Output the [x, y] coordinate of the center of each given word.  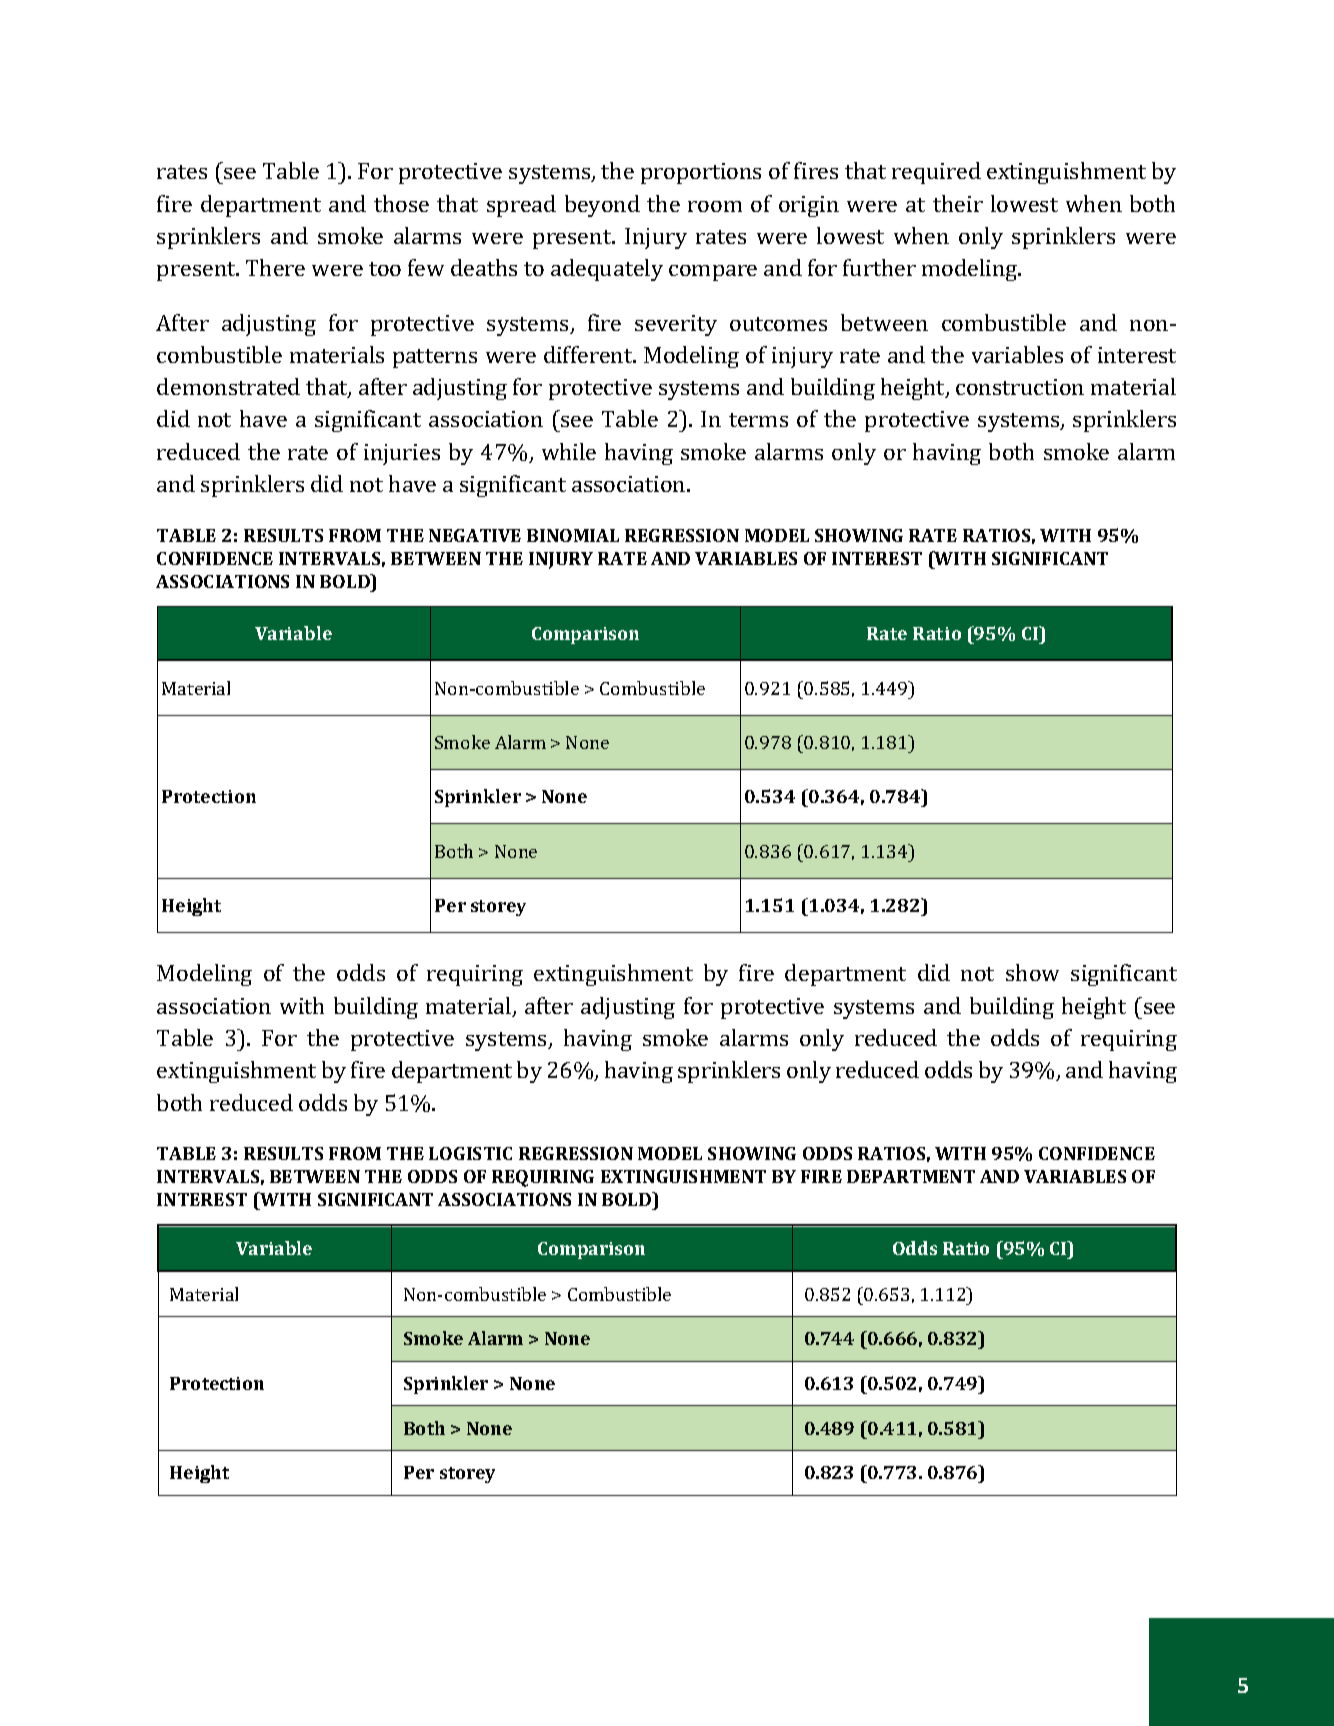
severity [676, 325]
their [958, 203]
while [569, 451]
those [401, 203]
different [589, 354]
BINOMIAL [573, 535]
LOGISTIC [470, 1153]
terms [758, 420]
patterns [435, 358]
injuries [402, 454]
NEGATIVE [475, 535]
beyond [602, 206]
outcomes [778, 324]
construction [1020, 387]
